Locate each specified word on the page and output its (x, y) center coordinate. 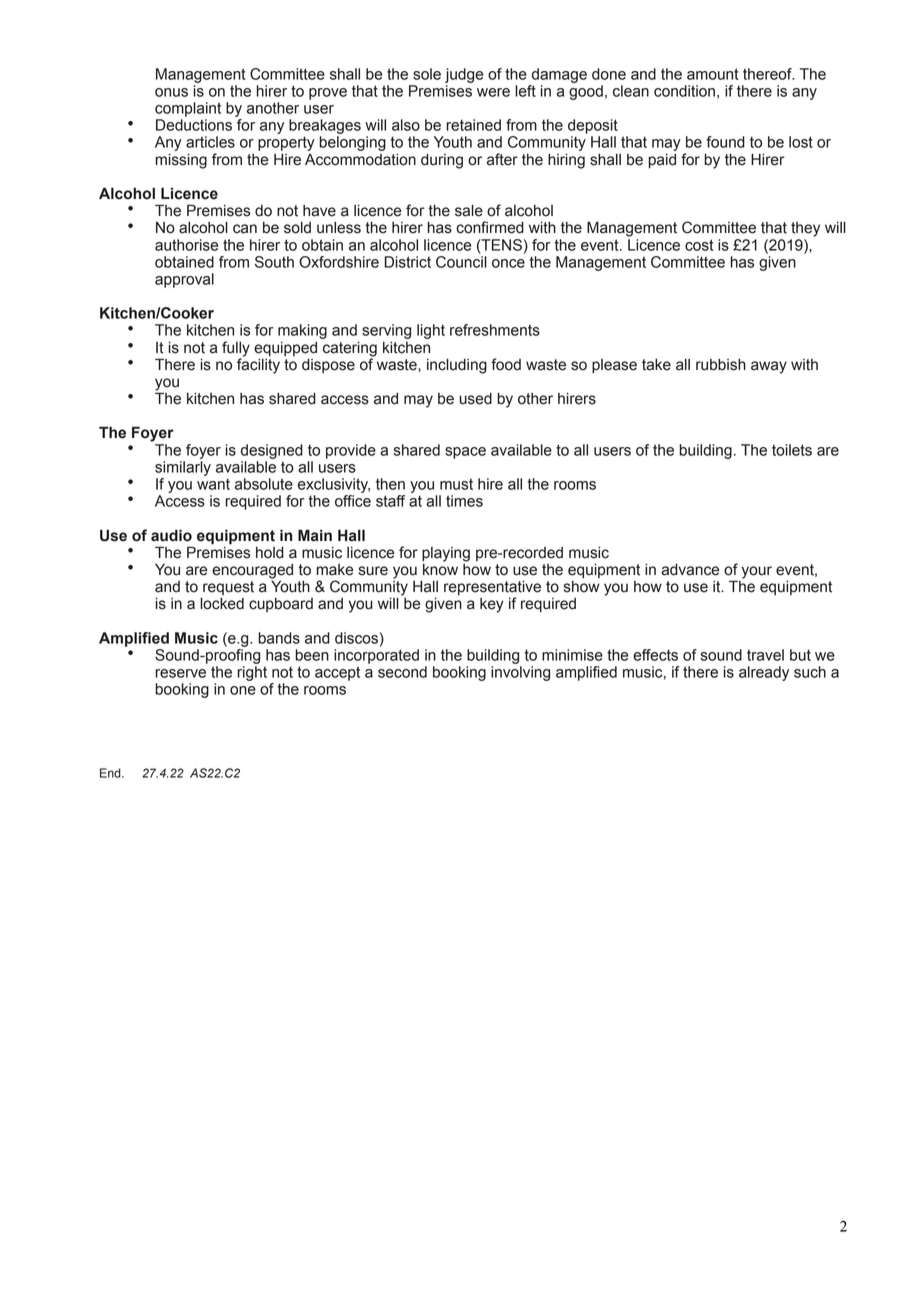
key (492, 605)
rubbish (721, 365)
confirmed (490, 227)
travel (765, 655)
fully (236, 350)
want (213, 484)
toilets (792, 450)
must (456, 484)
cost (699, 245)
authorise (186, 245)
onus (171, 92)
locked (222, 604)
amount (713, 74)
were (493, 92)
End (111, 773)
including (457, 366)
